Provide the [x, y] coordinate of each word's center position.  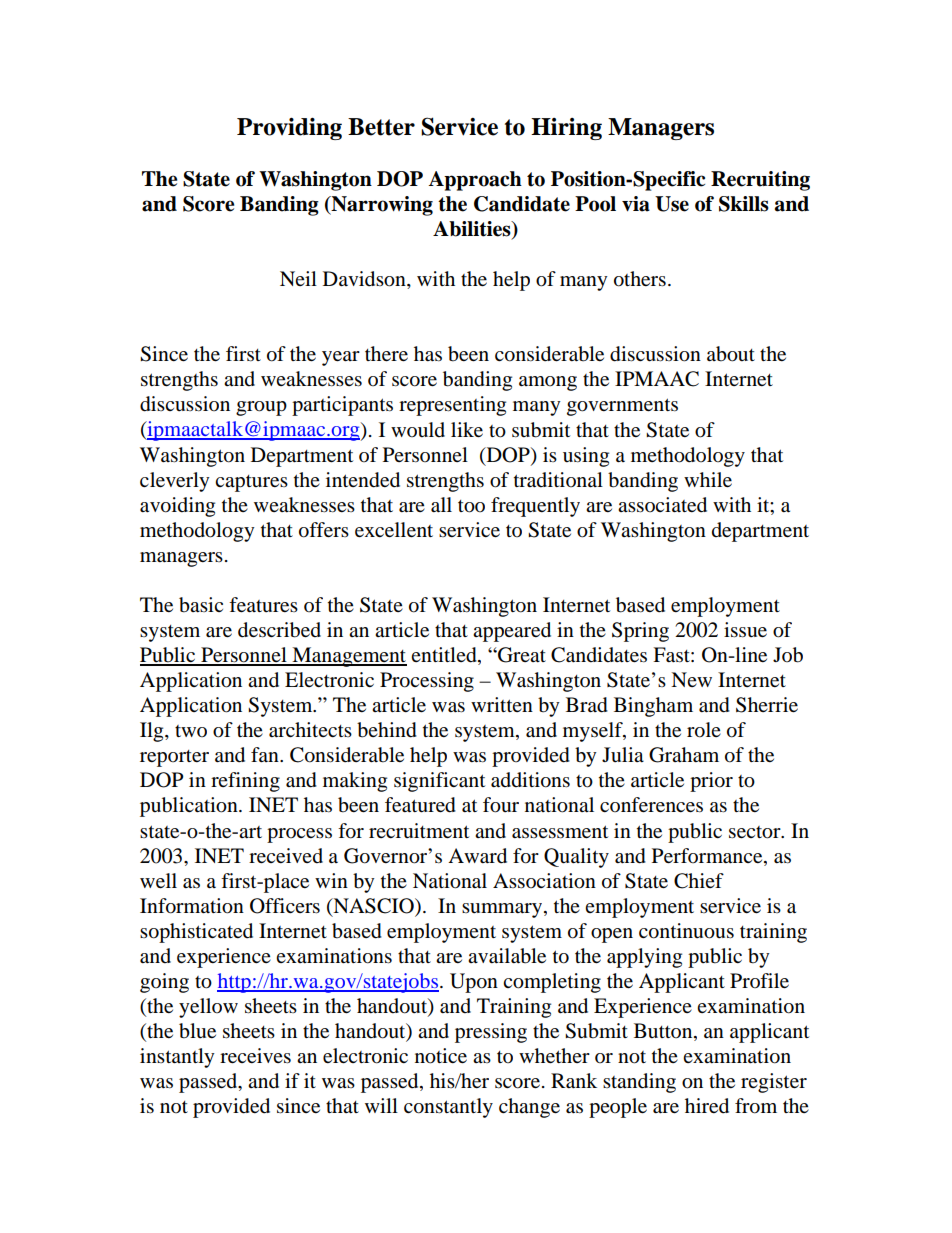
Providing [289, 129]
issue [745, 630]
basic [201, 605]
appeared [512, 632]
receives [255, 1056]
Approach [475, 181]
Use [672, 204]
